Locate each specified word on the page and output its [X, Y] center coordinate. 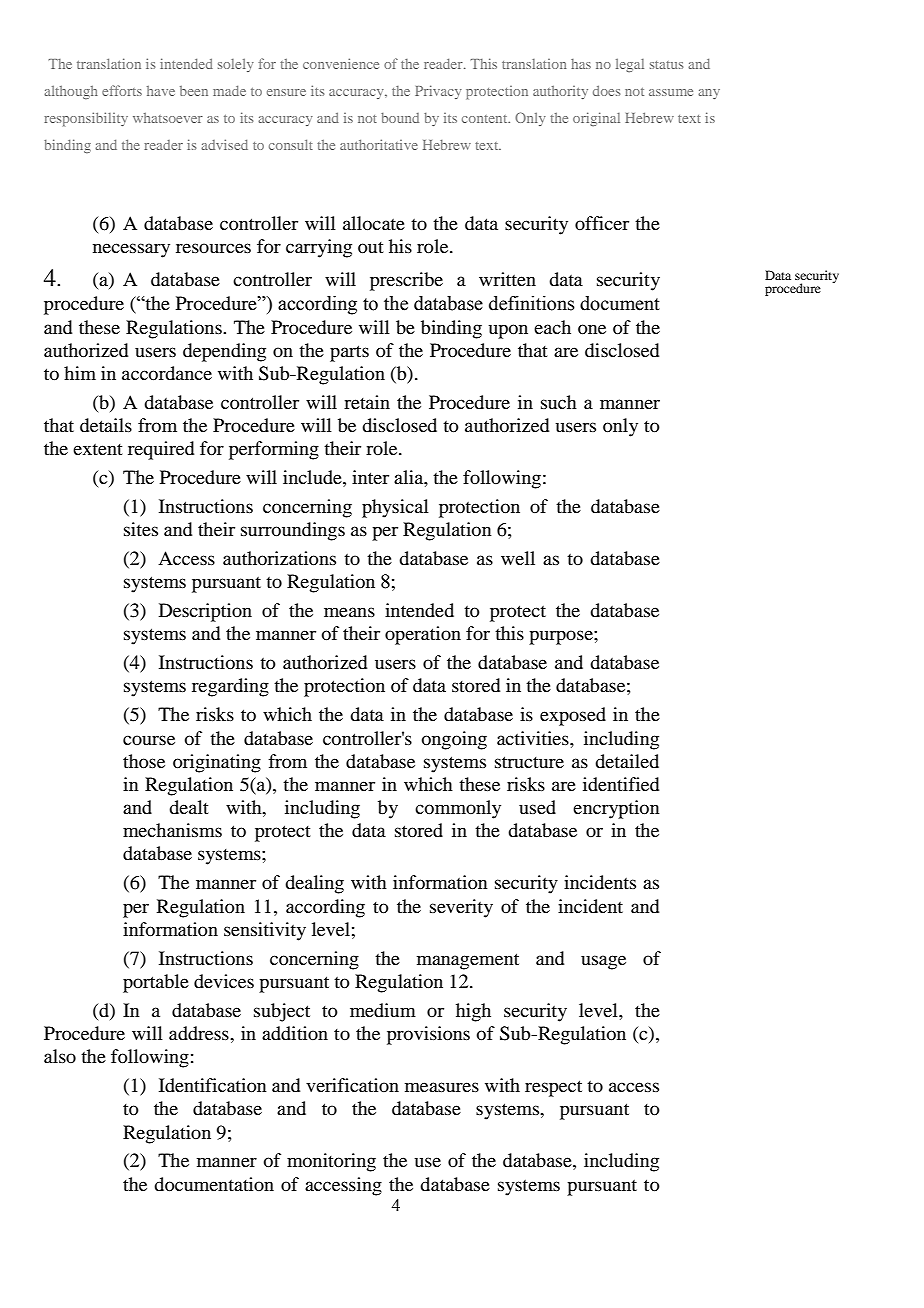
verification [352, 1085]
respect [553, 1088]
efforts [122, 90]
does [606, 91]
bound [400, 118]
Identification [212, 1085]
